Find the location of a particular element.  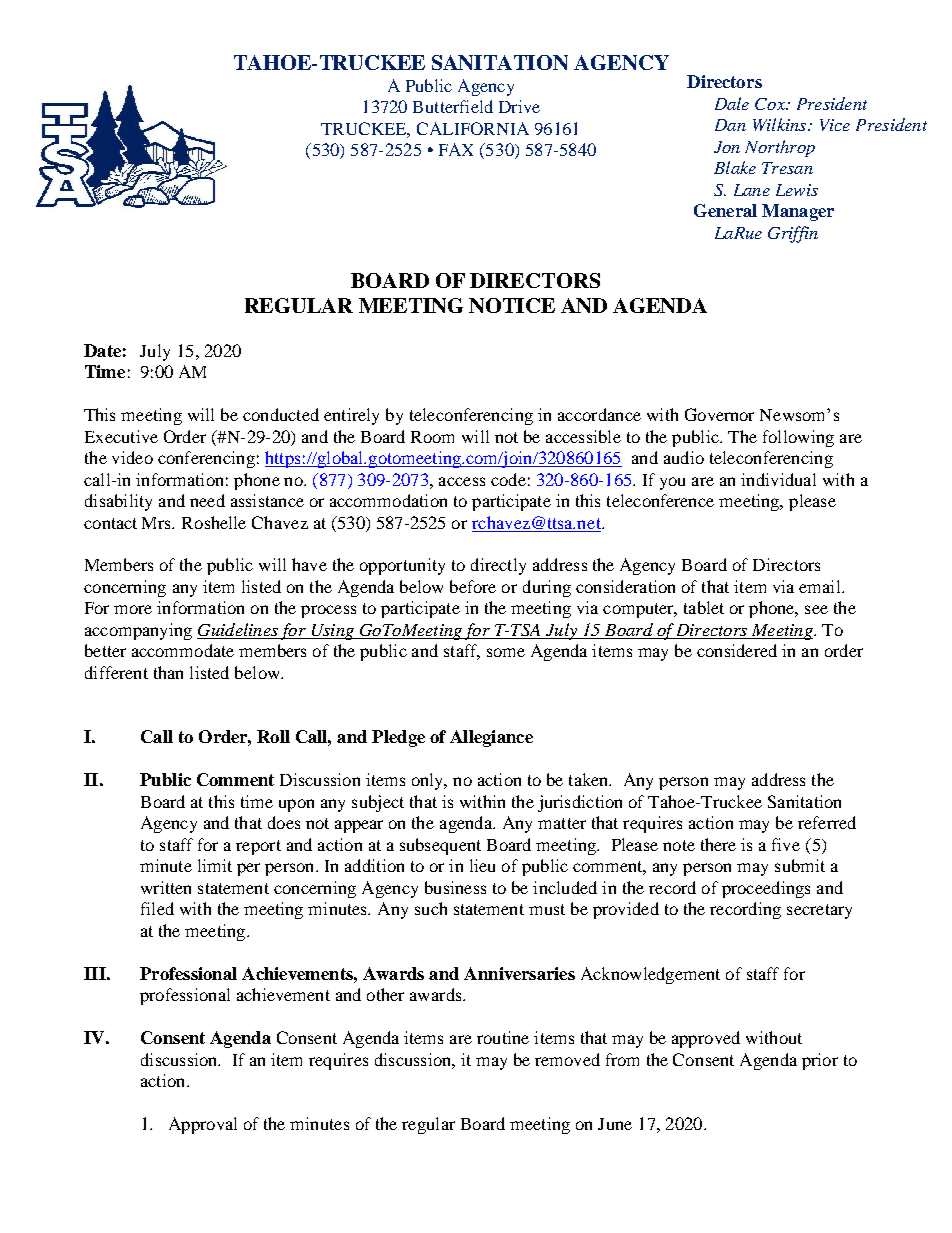

Butterfield is located at coordinates (453, 106).
